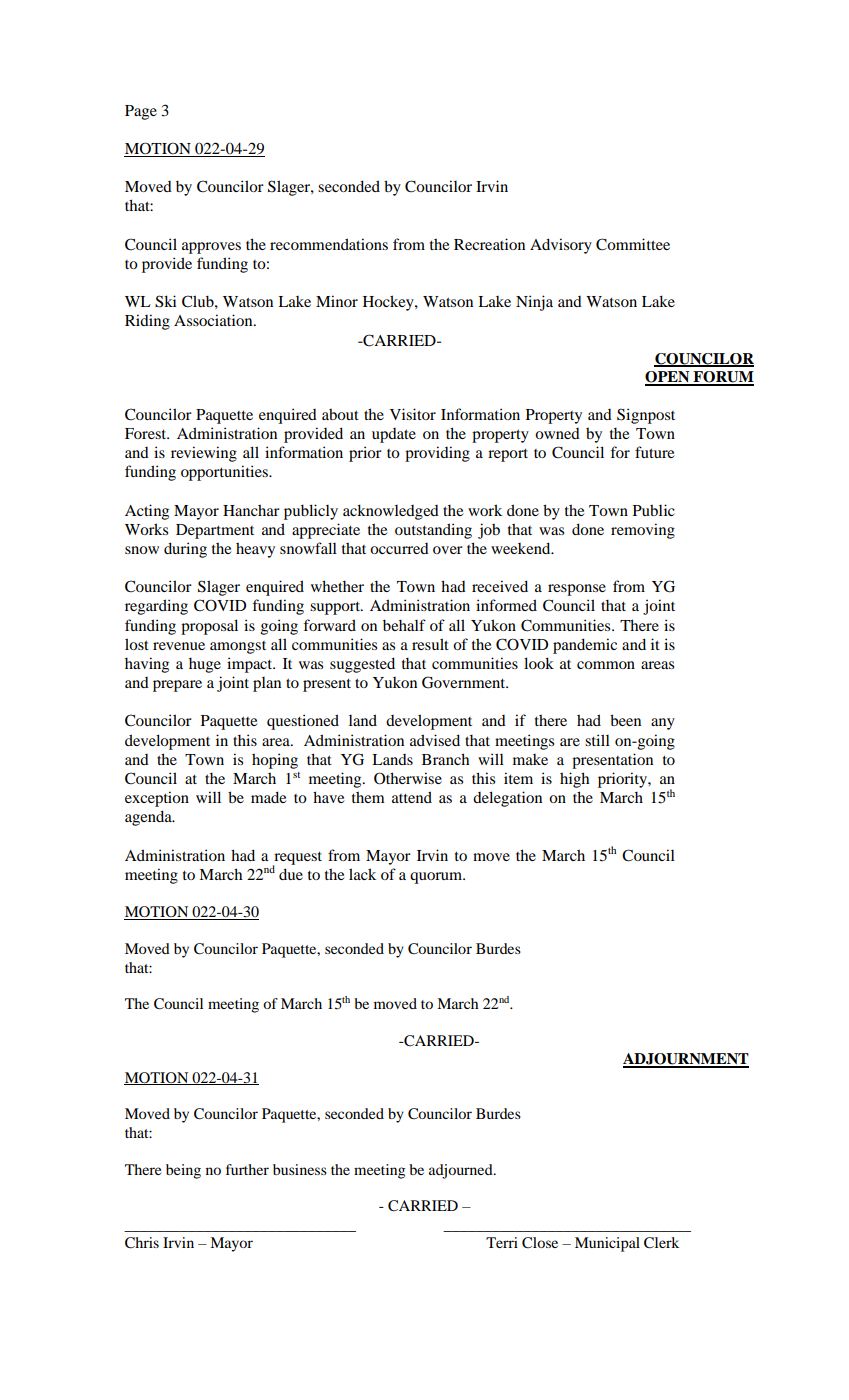 The image size is (849, 1400). I want to click on outstanding, so click(433, 531).
